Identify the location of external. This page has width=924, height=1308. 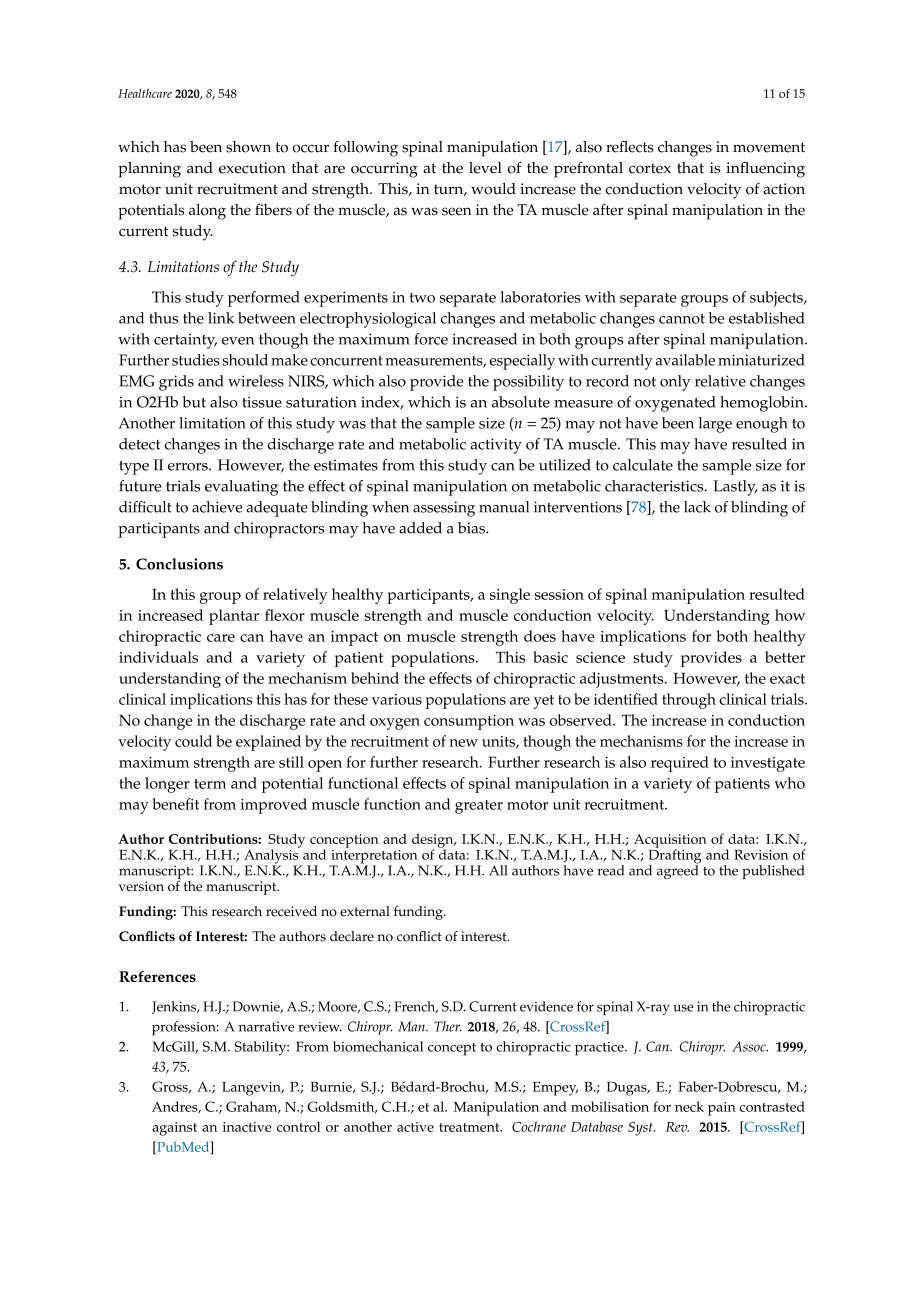
(365, 911).
